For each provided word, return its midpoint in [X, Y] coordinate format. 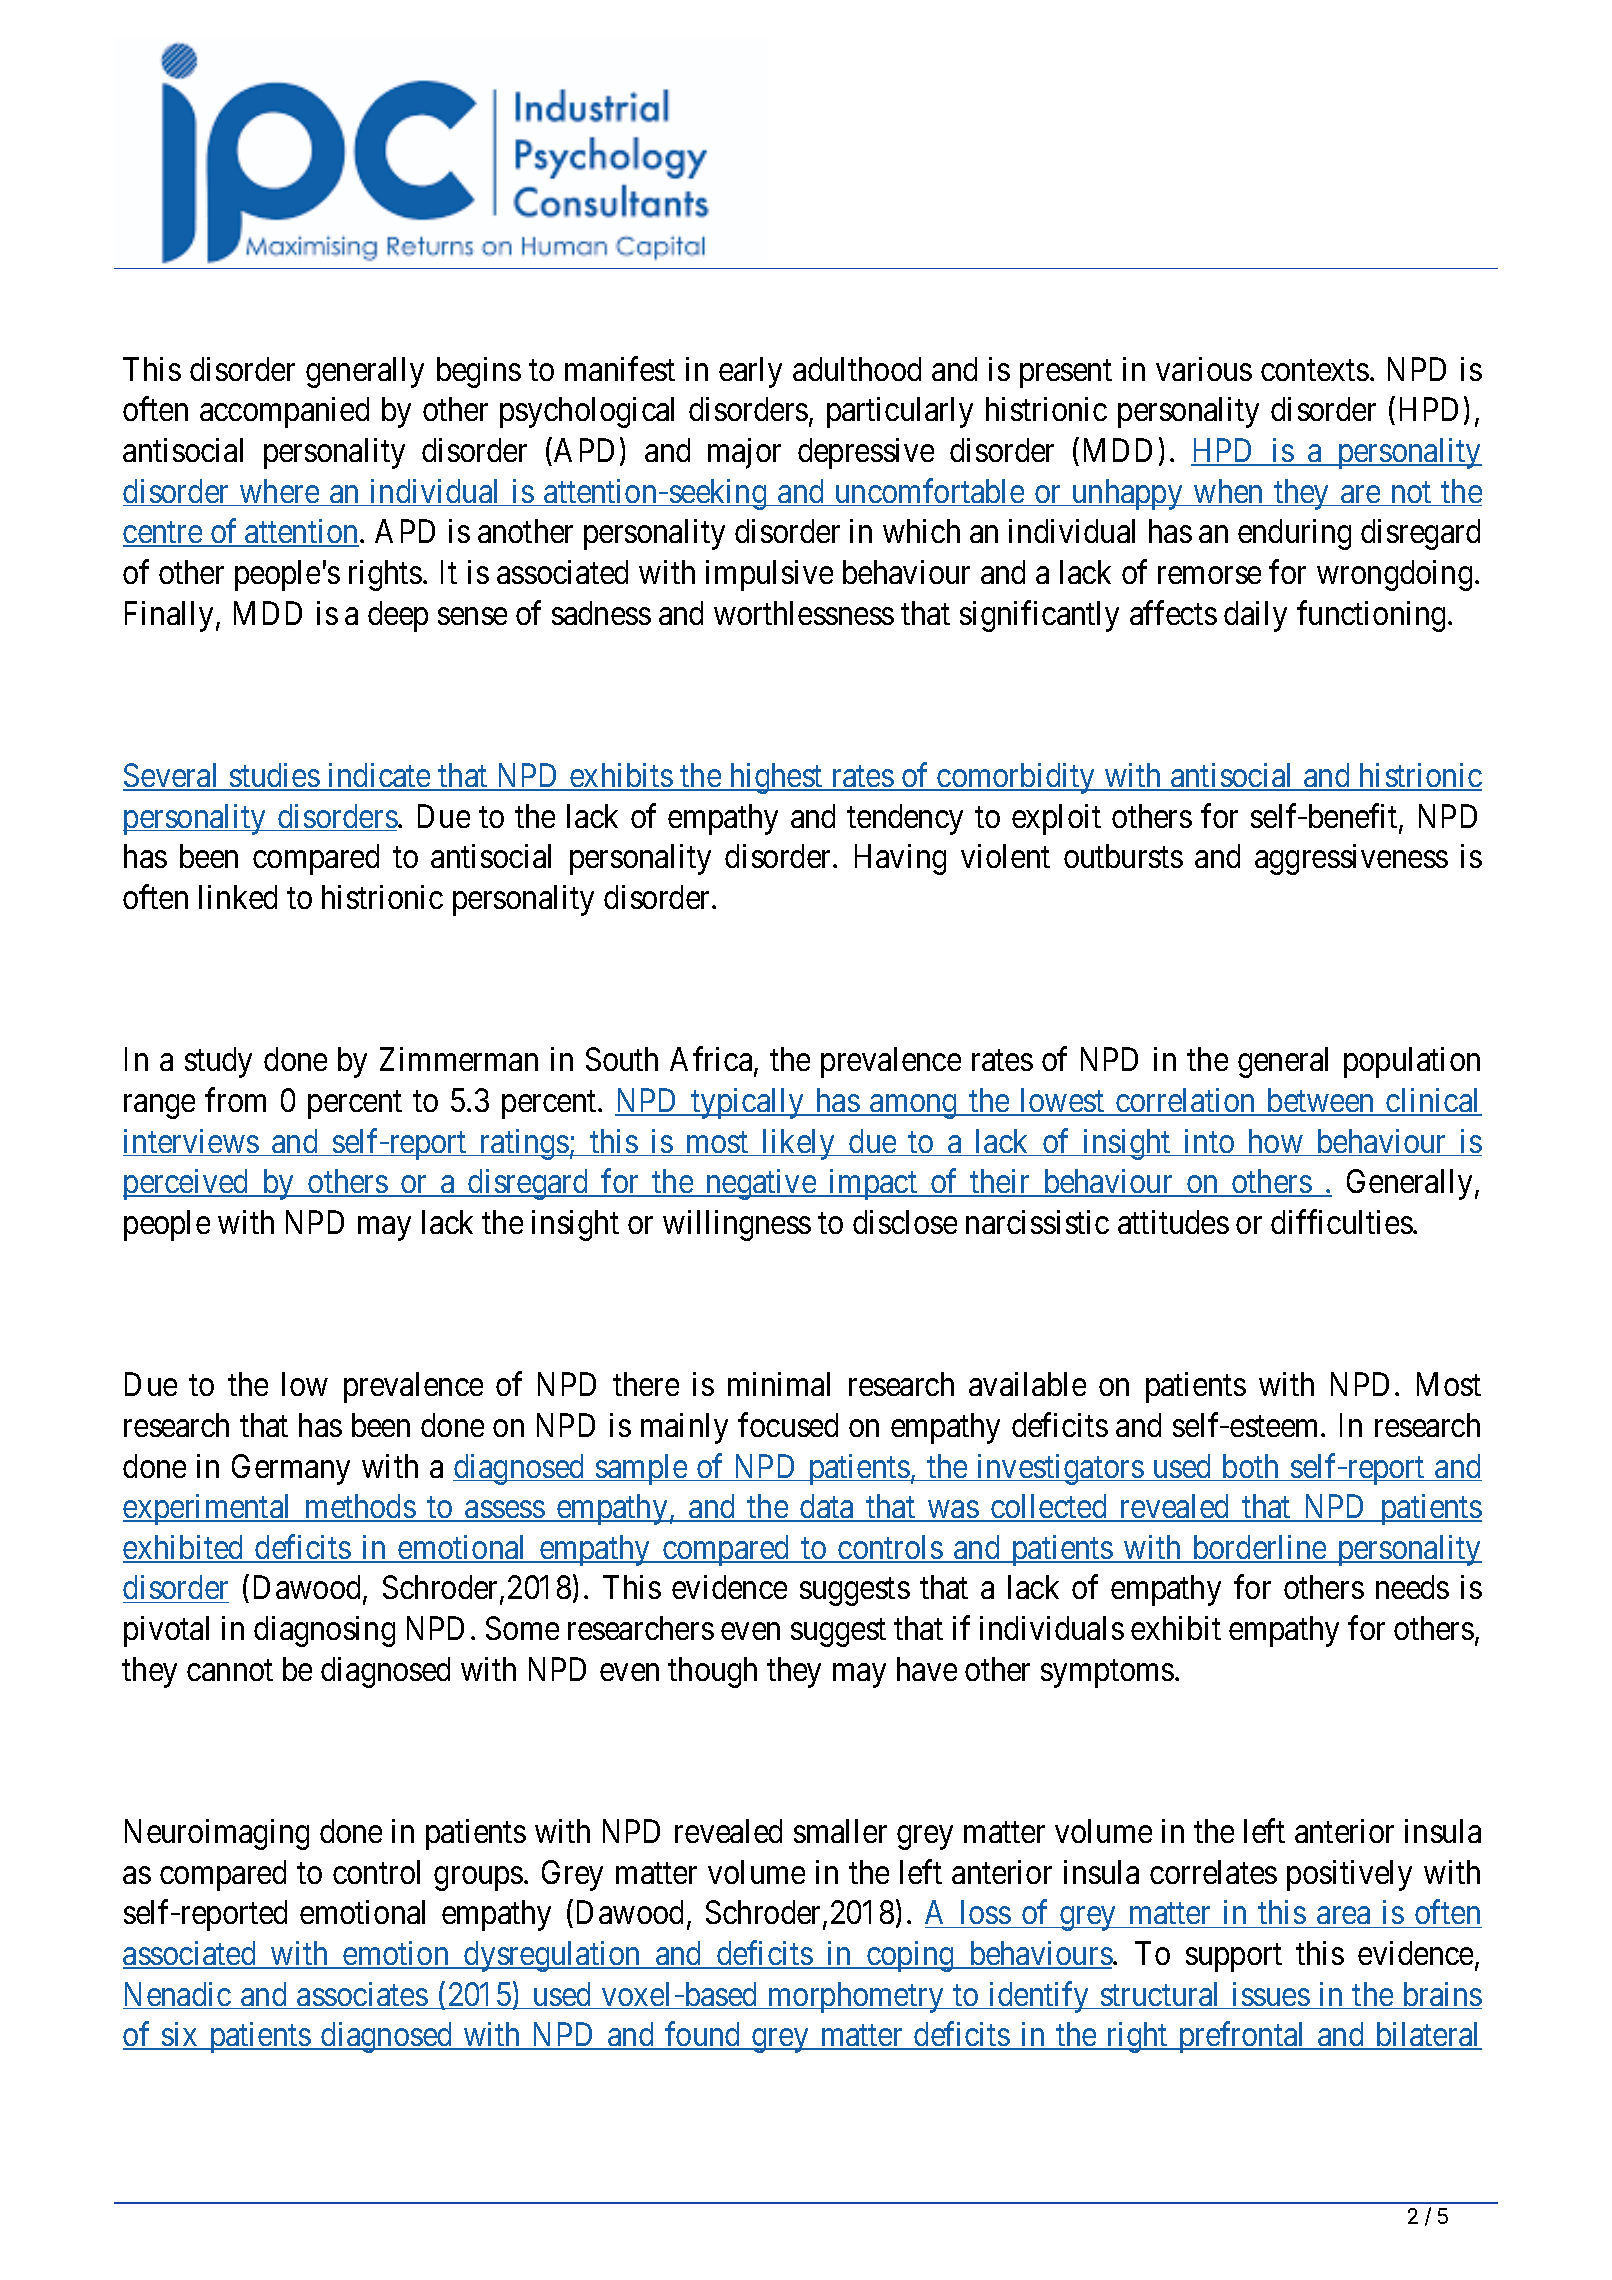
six [180, 2036]
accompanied [284, 412]
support [1234, 1958]
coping [910, 1956]
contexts [1315, 370]
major [744, 453]
